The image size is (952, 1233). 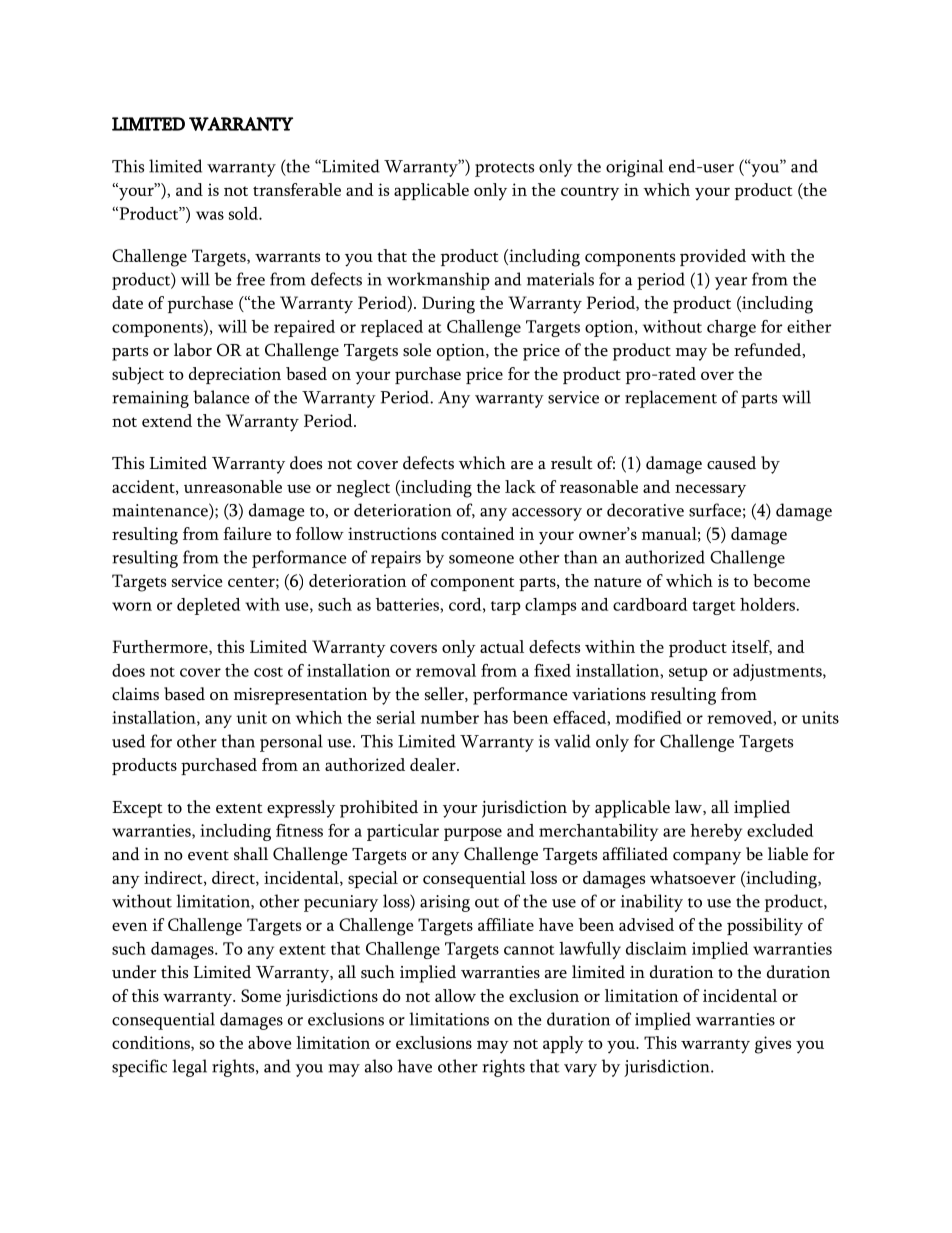 What do you see at coordinates (713, 257) in the screenshot?
I see `provided` at bounding box center [713, 257].
